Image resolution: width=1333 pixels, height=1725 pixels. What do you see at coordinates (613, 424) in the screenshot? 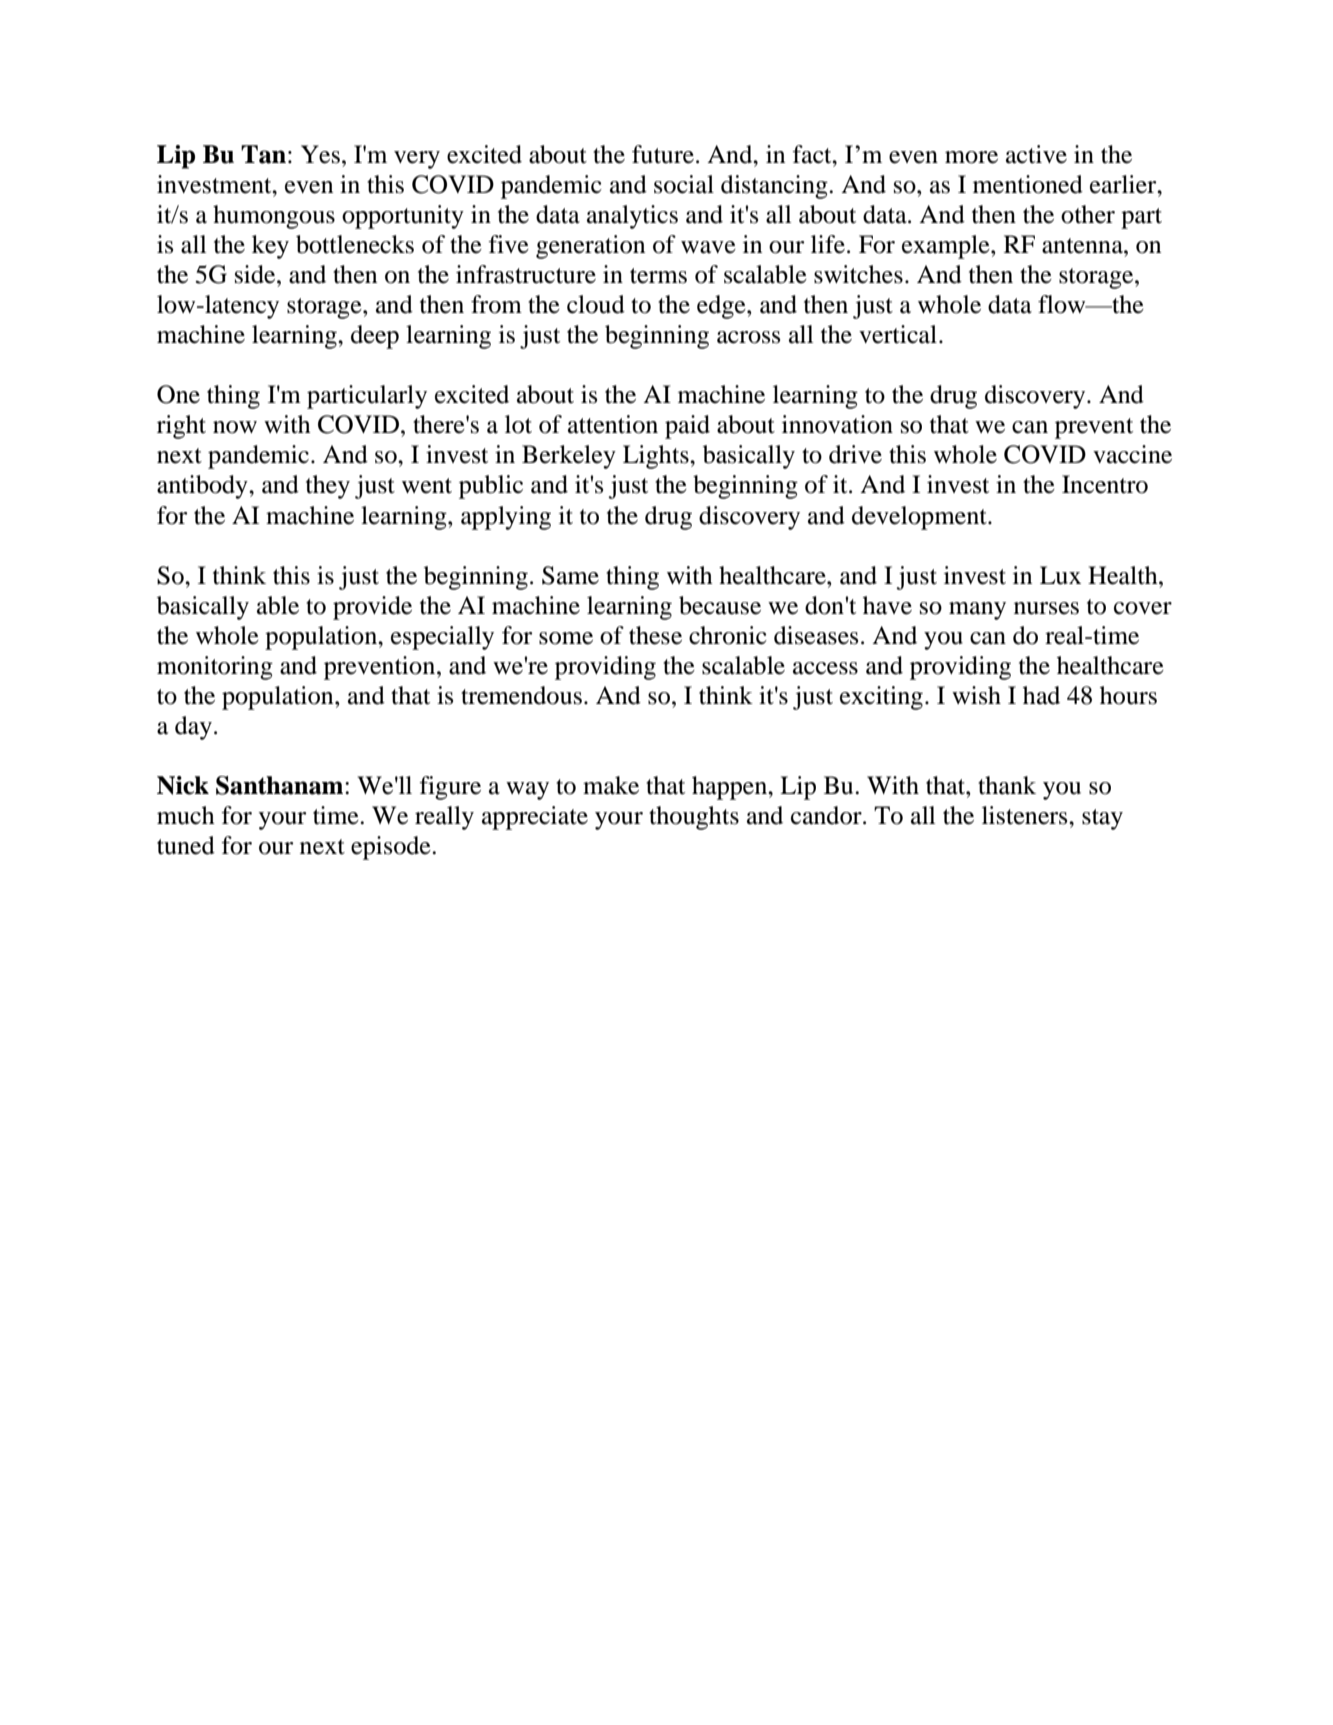
I see `attention` at bounding box center [613, 424].
